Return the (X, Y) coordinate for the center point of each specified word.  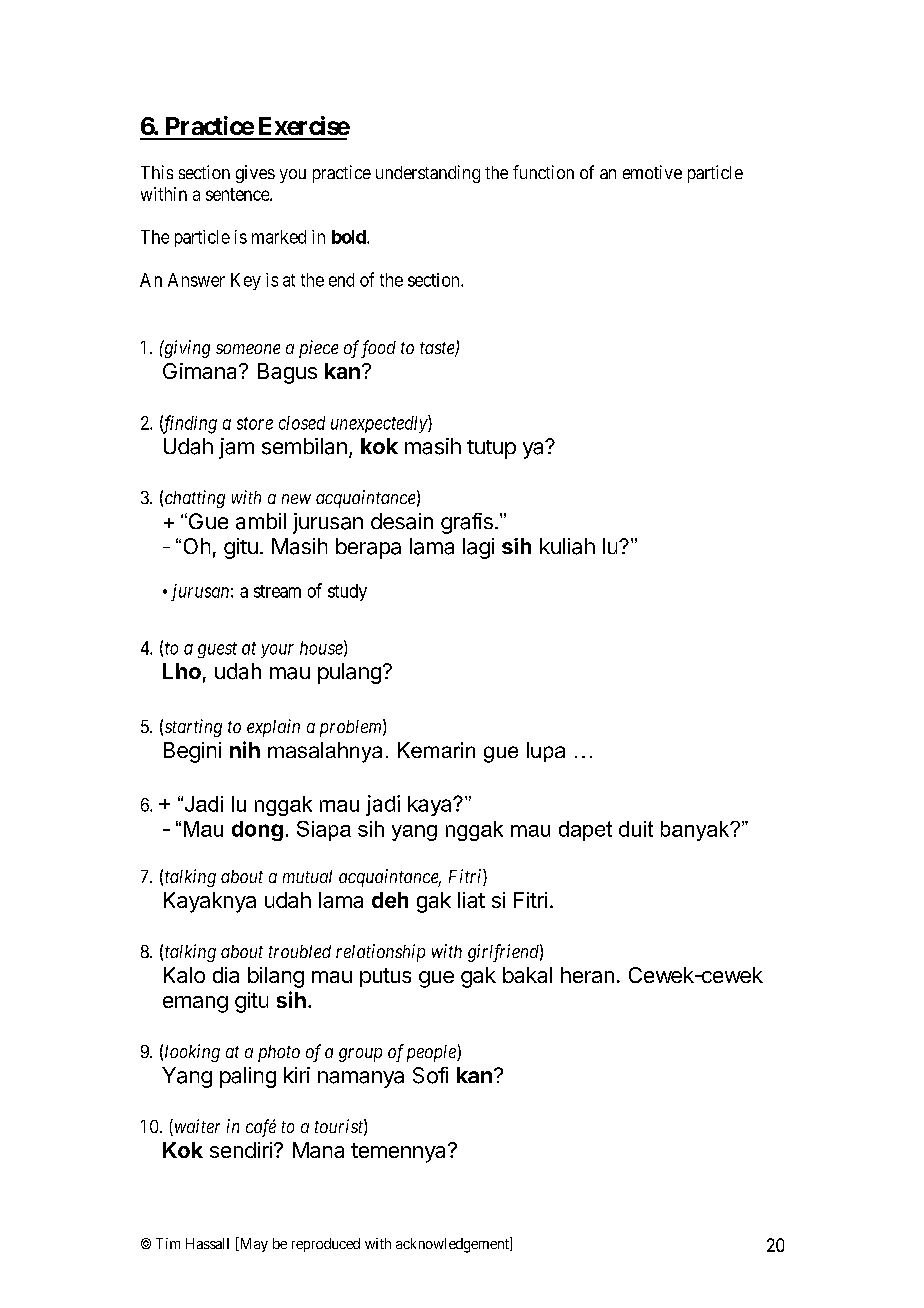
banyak (696, 831)
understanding (428, 174)
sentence (238, 194)
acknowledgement (453, 1245)
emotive (652, 172)
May (252, 1244)
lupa (546, 752)
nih (245, 749)
